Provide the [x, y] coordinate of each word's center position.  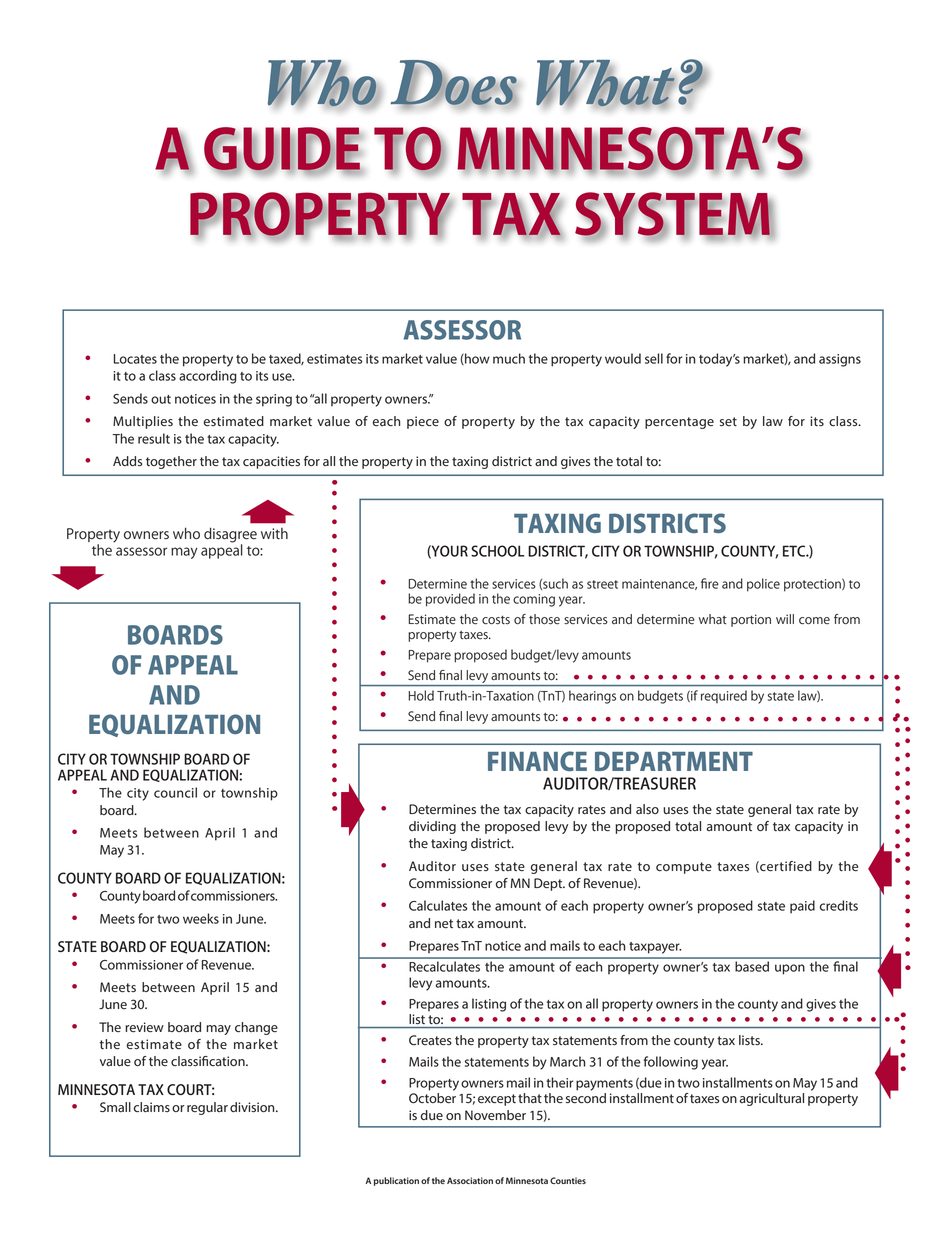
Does [454, 83]
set [728, 421]
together [171, 462]
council [175, 792]
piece [423, 422]
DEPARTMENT [674, 761]
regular [207, 1108]
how [476, 359]
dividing [432, 827]
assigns [840, 360]
